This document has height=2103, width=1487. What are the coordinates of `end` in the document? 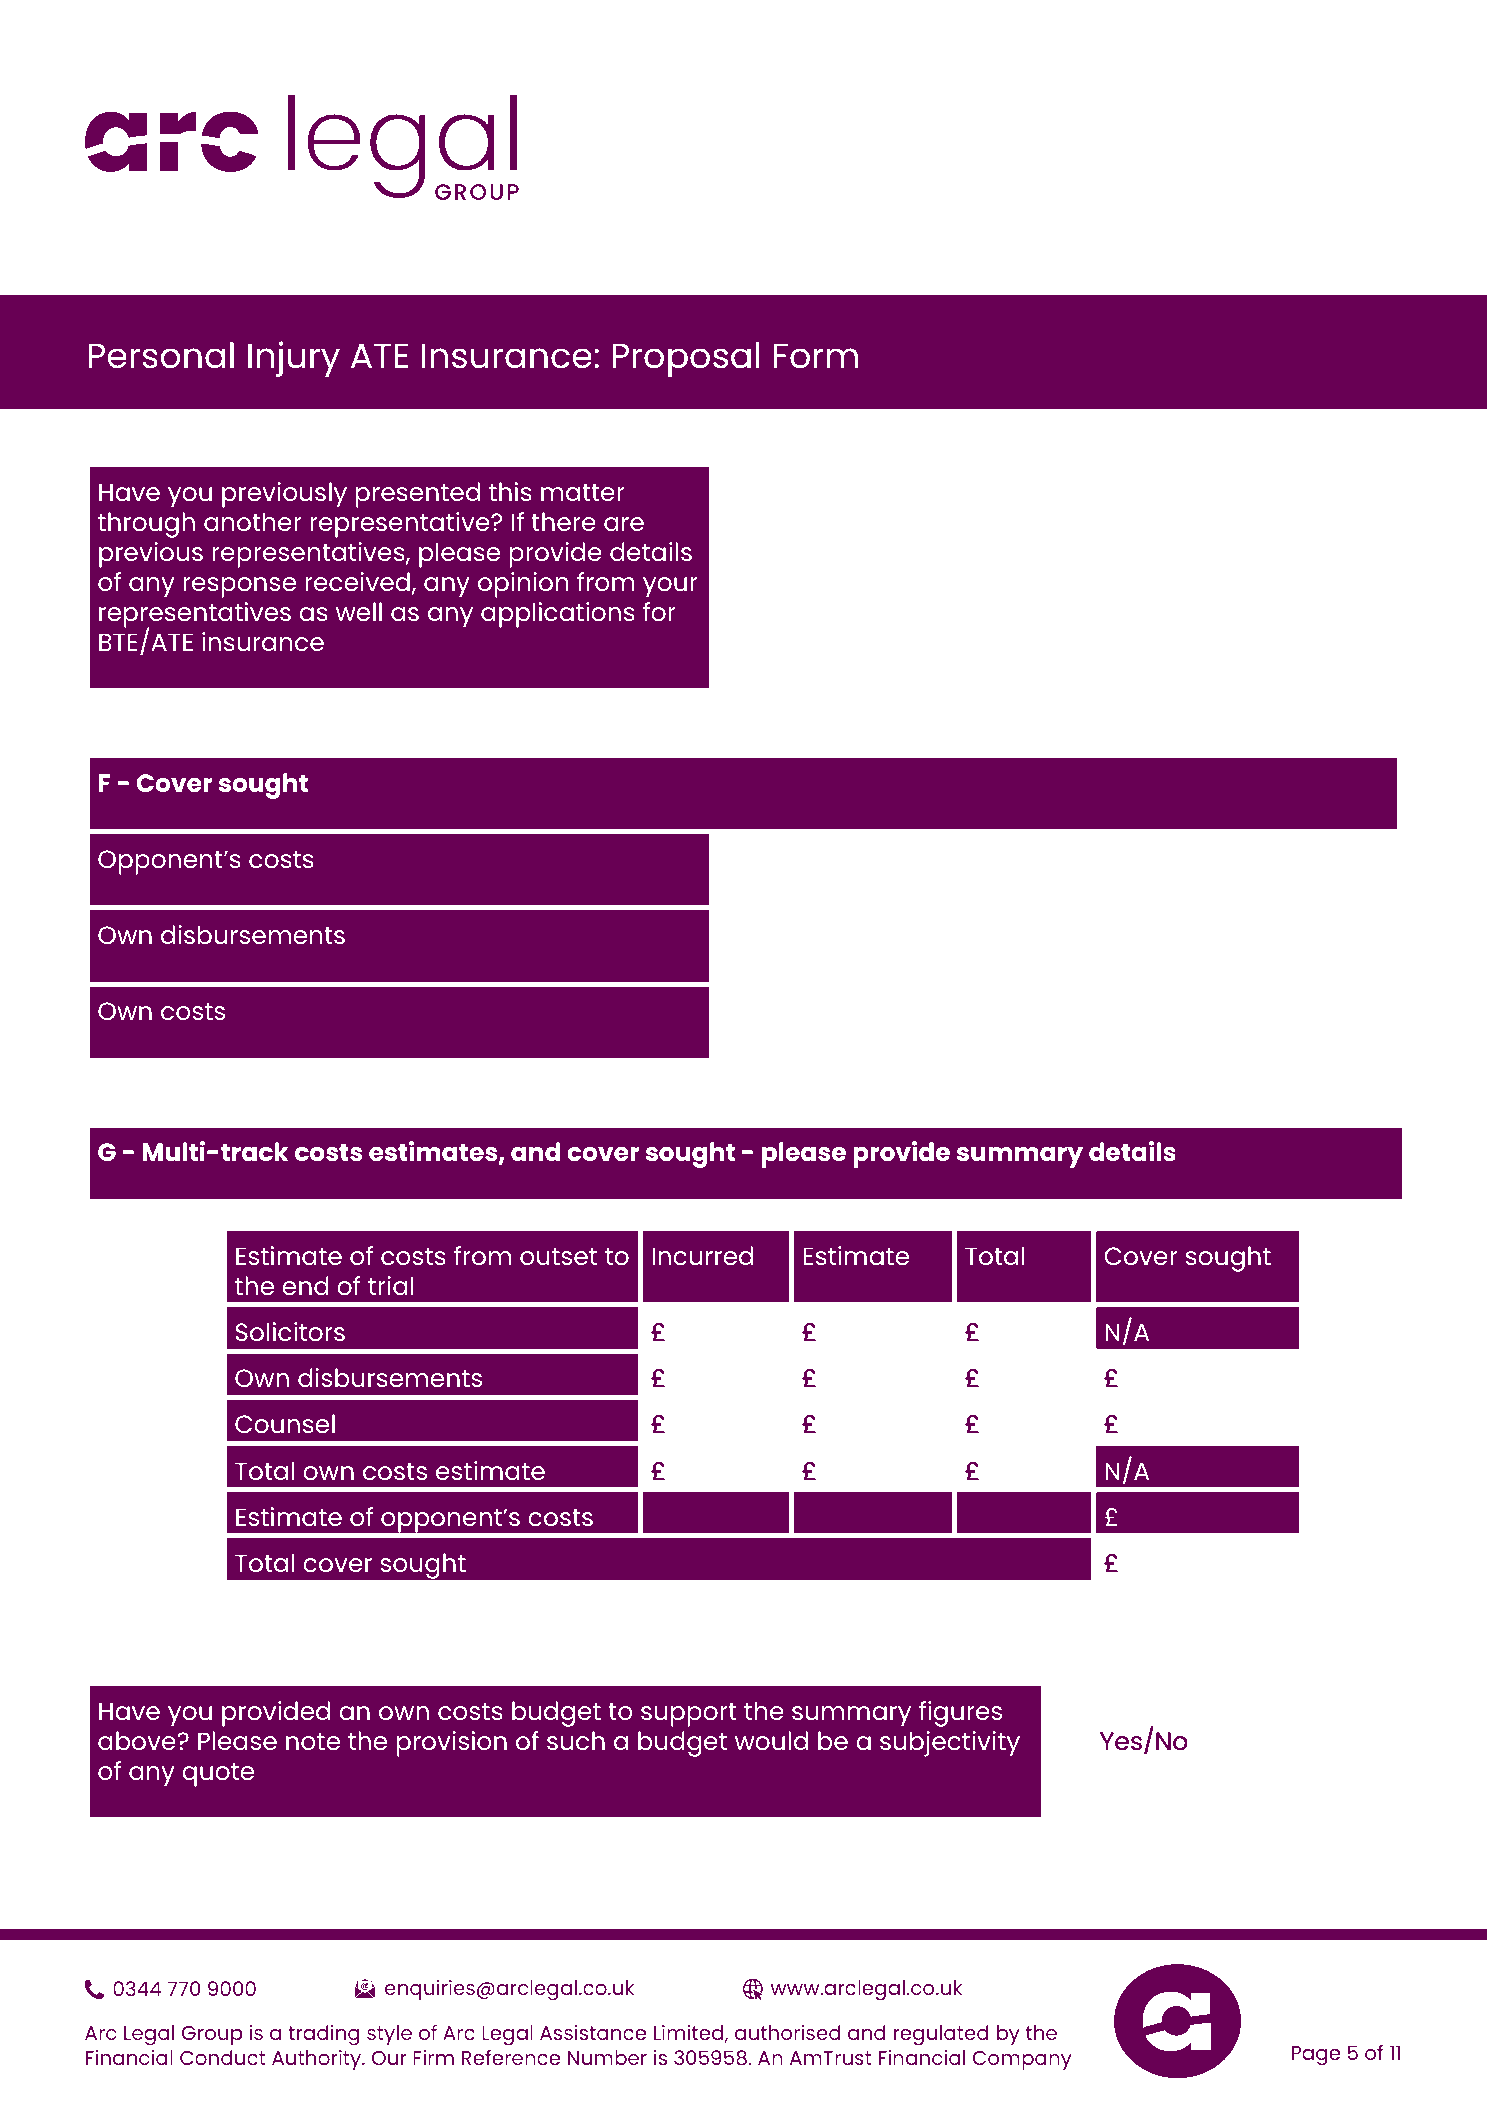 It's located at (305, 1285).
